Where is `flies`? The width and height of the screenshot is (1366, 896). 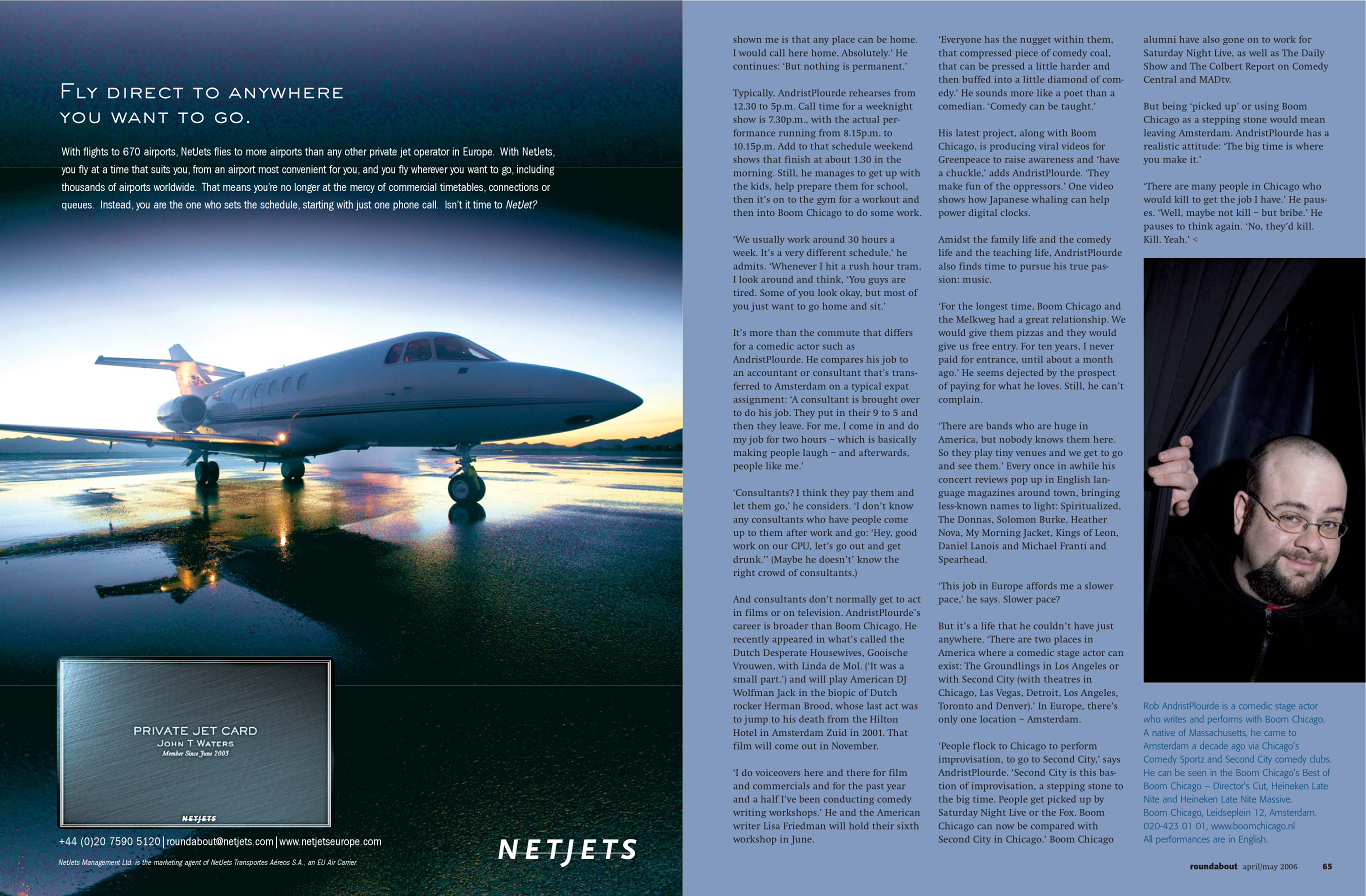 flies is located at coordinates (222, 151).
